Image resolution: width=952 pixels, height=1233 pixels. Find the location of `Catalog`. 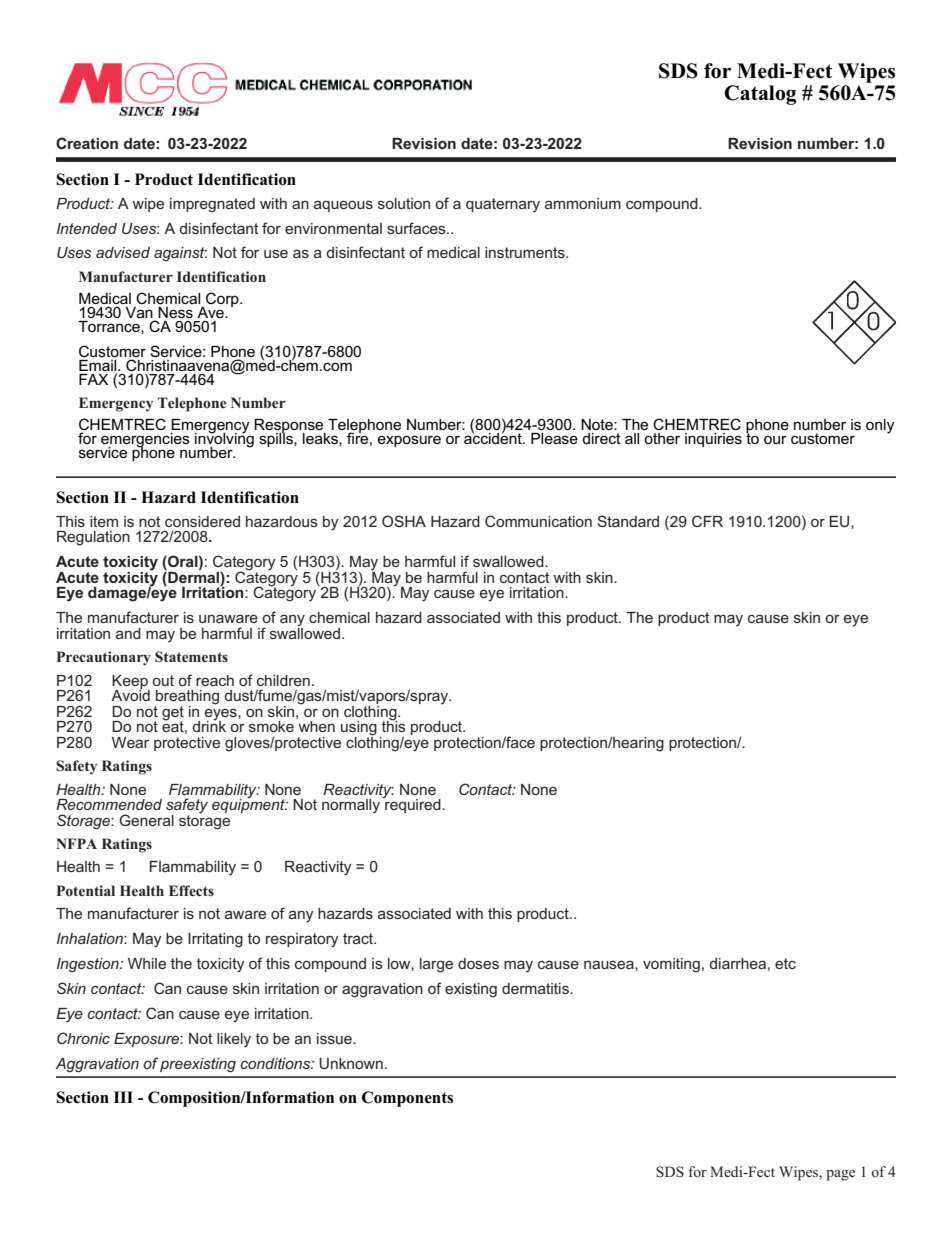

Catalog is located at coordinates (760, 95).
